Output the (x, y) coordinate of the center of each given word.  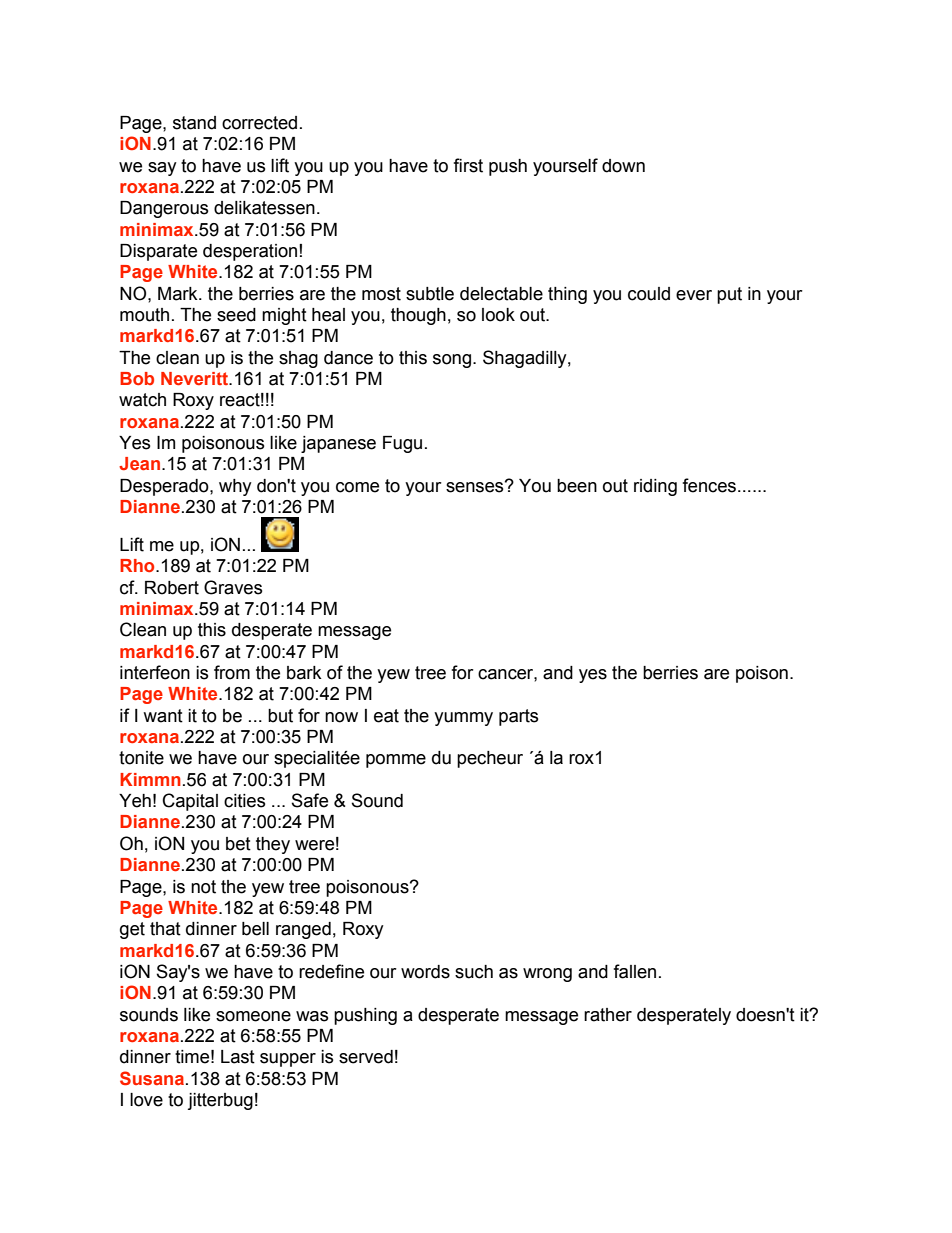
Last (238, 1057)
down (623, 166)
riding (655, 487)
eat (386, 716)
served (366, 1057)
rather (608, 1015)
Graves (233, 587)
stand (194, 123)
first (468, 165)
